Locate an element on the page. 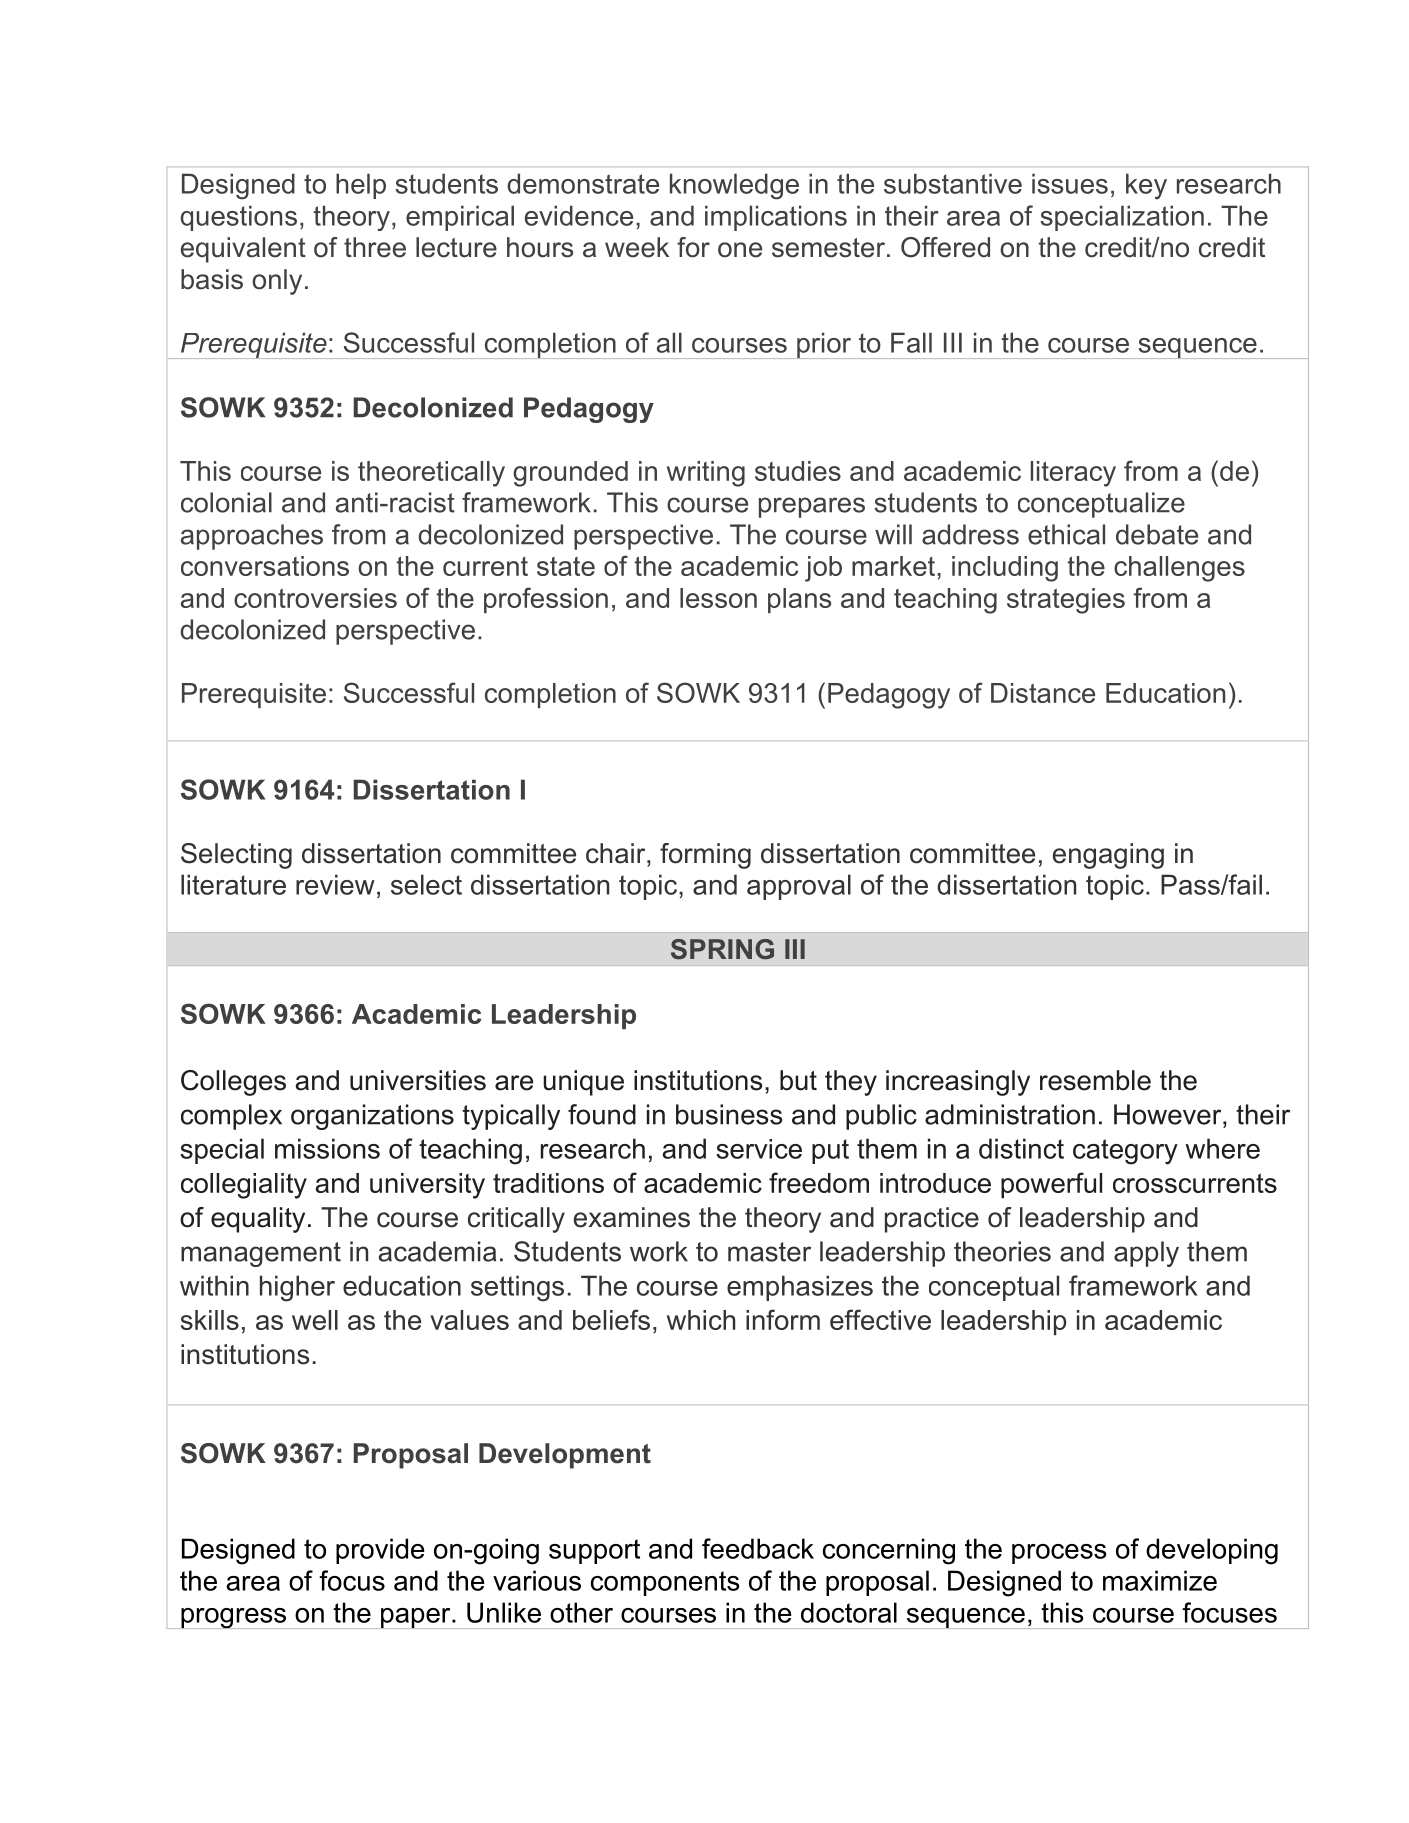 The height and width of the page is (1823, 1409). process is located at coordinates (1059, 1554).
